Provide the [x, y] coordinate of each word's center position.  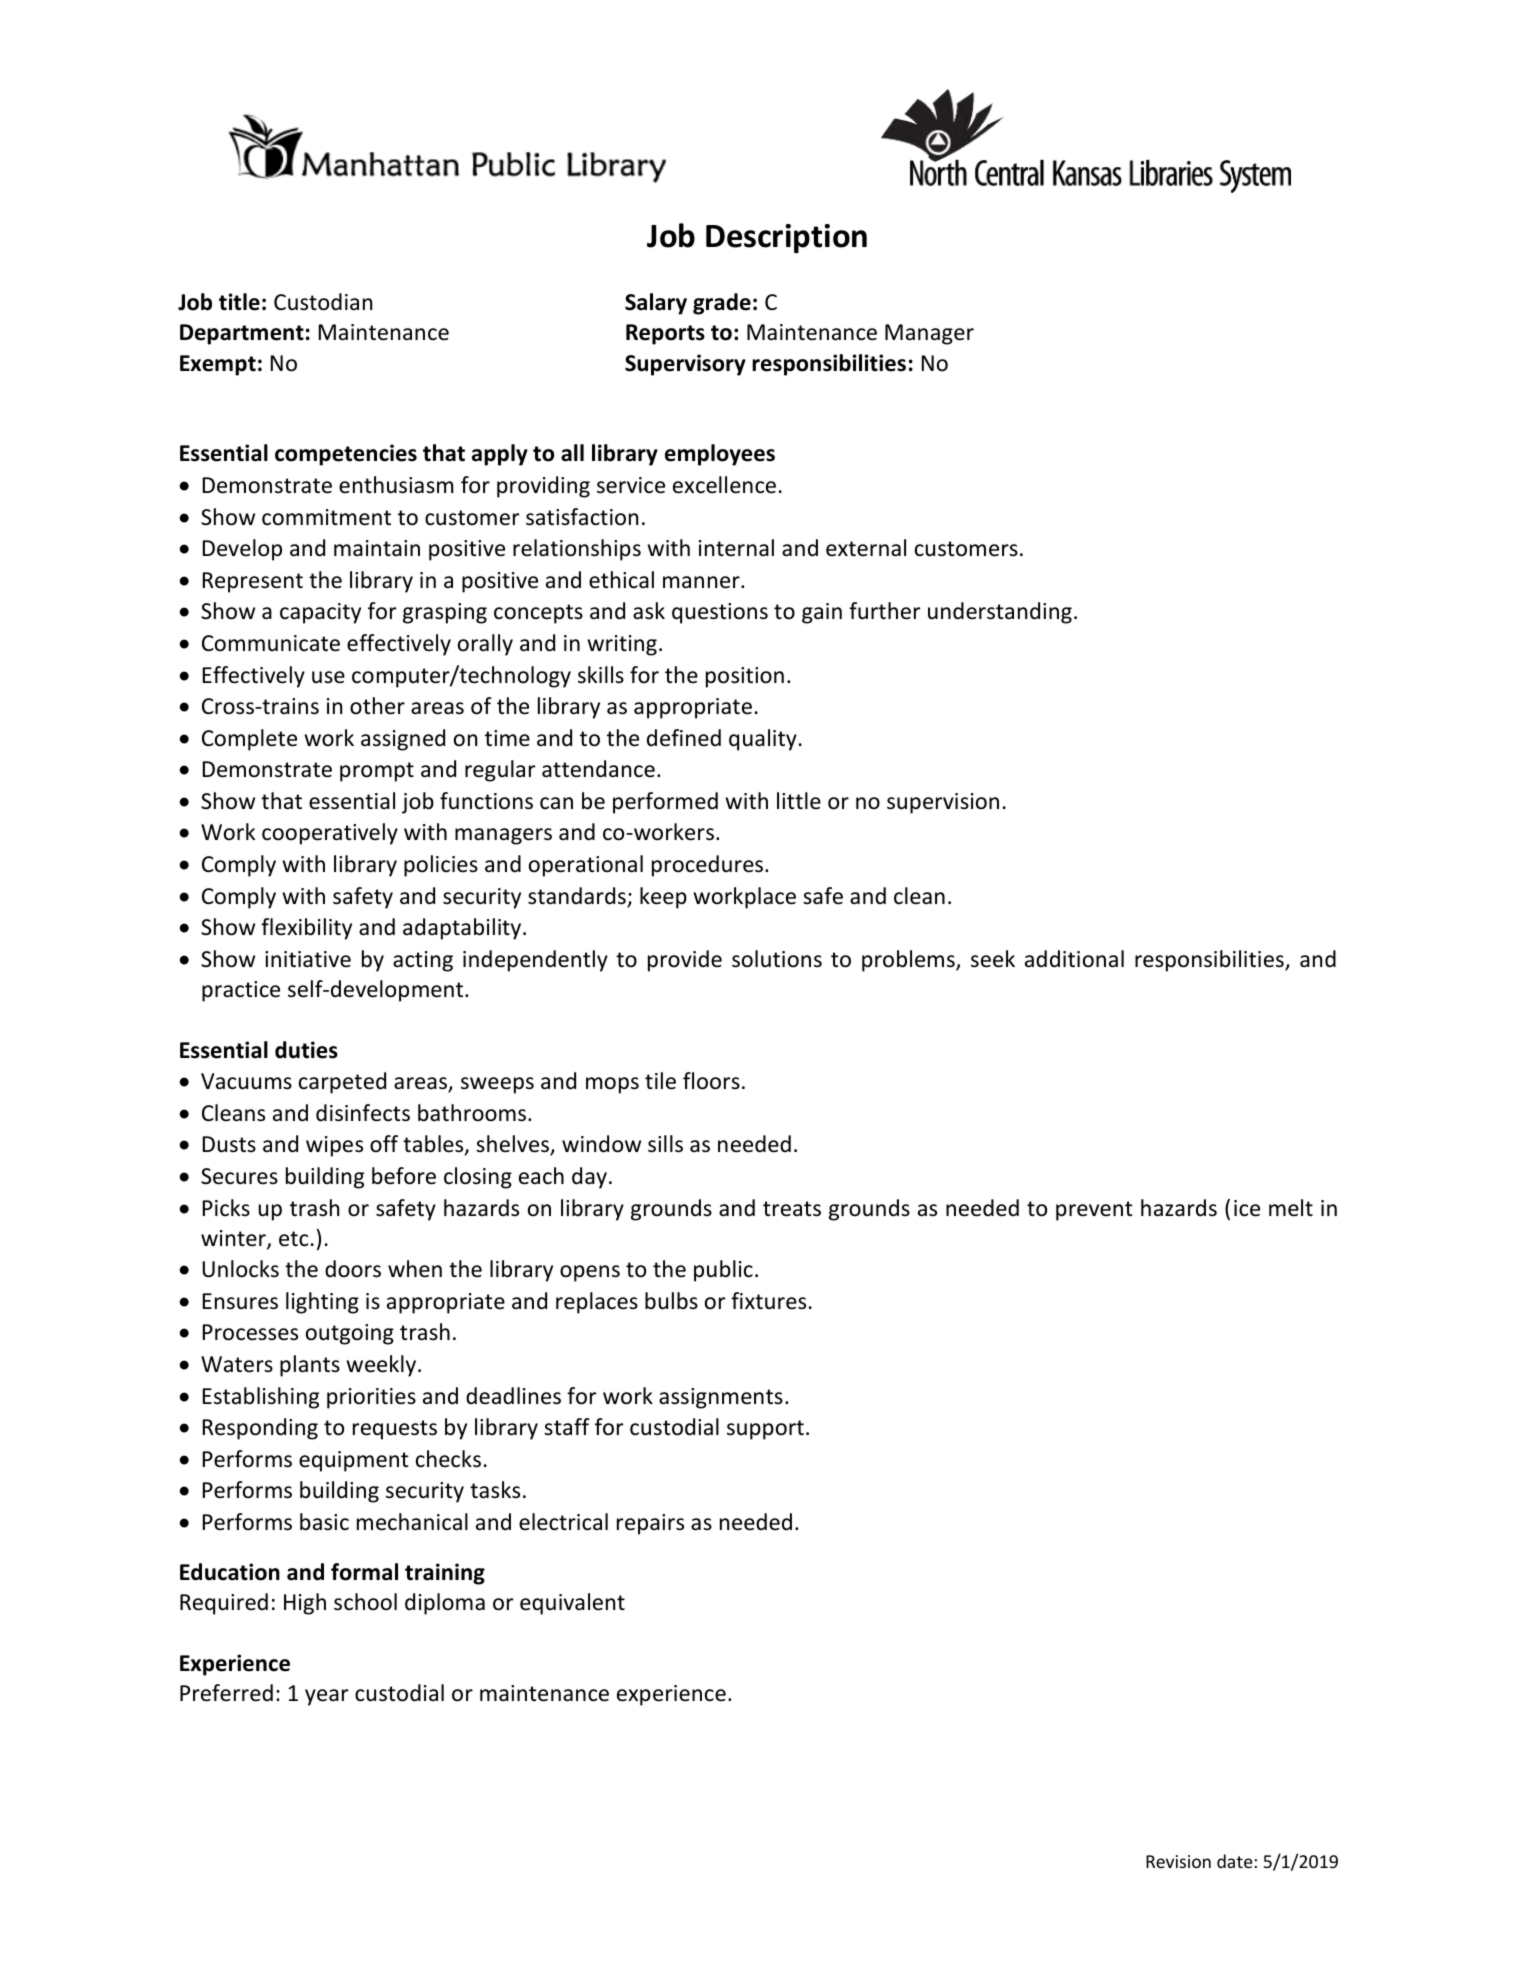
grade [722, 304]
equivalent [572, 1604]
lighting [322, 1303]
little [799, 801]
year [326, 1697]
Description [786, 238]
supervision [943, 803]
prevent [1094, 1211]
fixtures [768, 1301]
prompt [377, 772]
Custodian [323, 302]
